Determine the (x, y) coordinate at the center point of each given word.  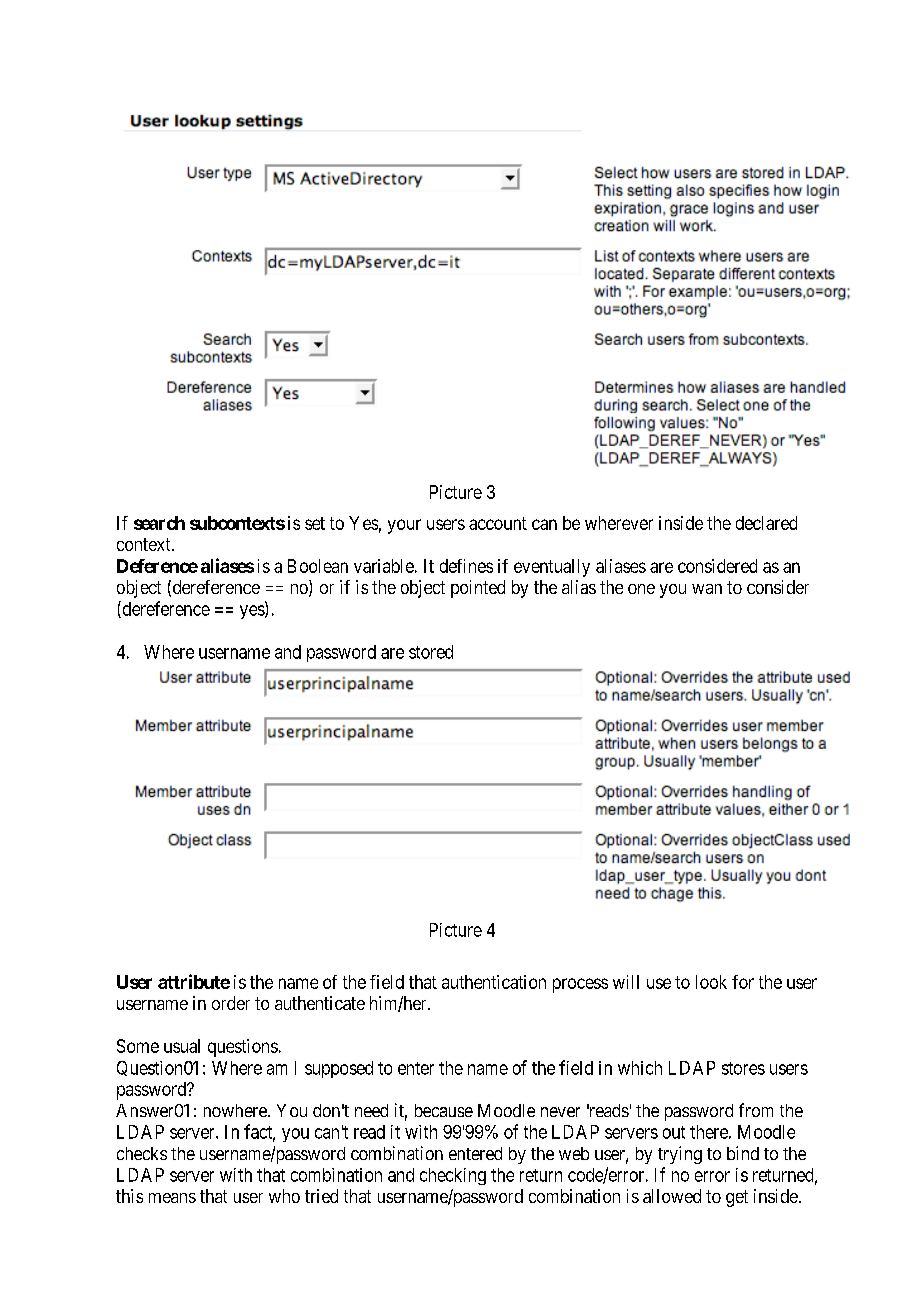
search (159, 523)
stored (431, 652)
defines (466, 566)
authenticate (320, 1003)
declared (766, 523)
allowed (672, 1196)
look (711, 982)
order (231, 1003)
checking (453, 1176)
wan (707, 589)
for (743, 982)
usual (182, 1046)
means (172, 1198)
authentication (494, 982)
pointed (478, 589)
